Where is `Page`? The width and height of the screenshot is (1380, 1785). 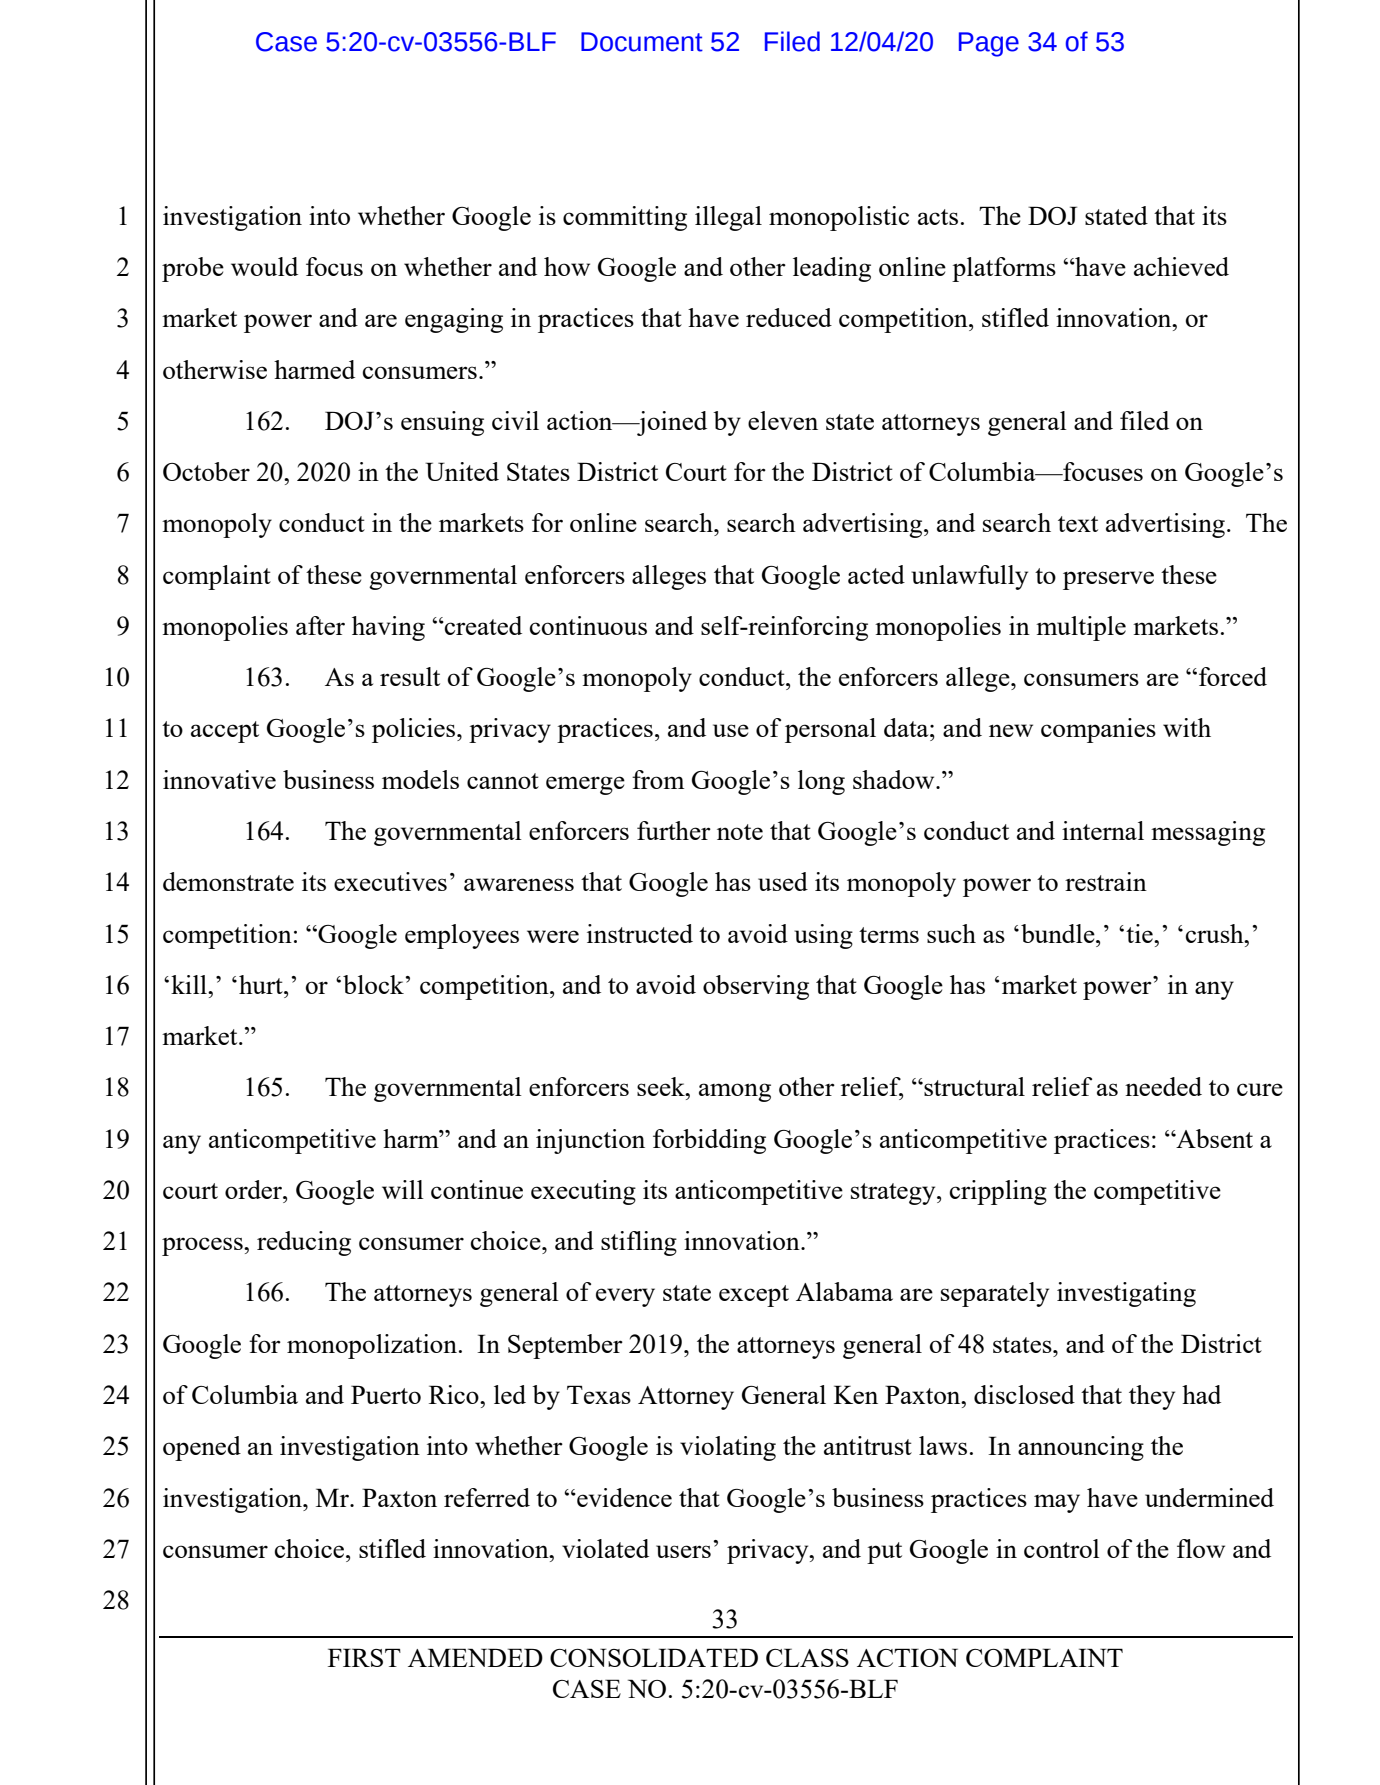
Page is located at coordinates (989, 44).
